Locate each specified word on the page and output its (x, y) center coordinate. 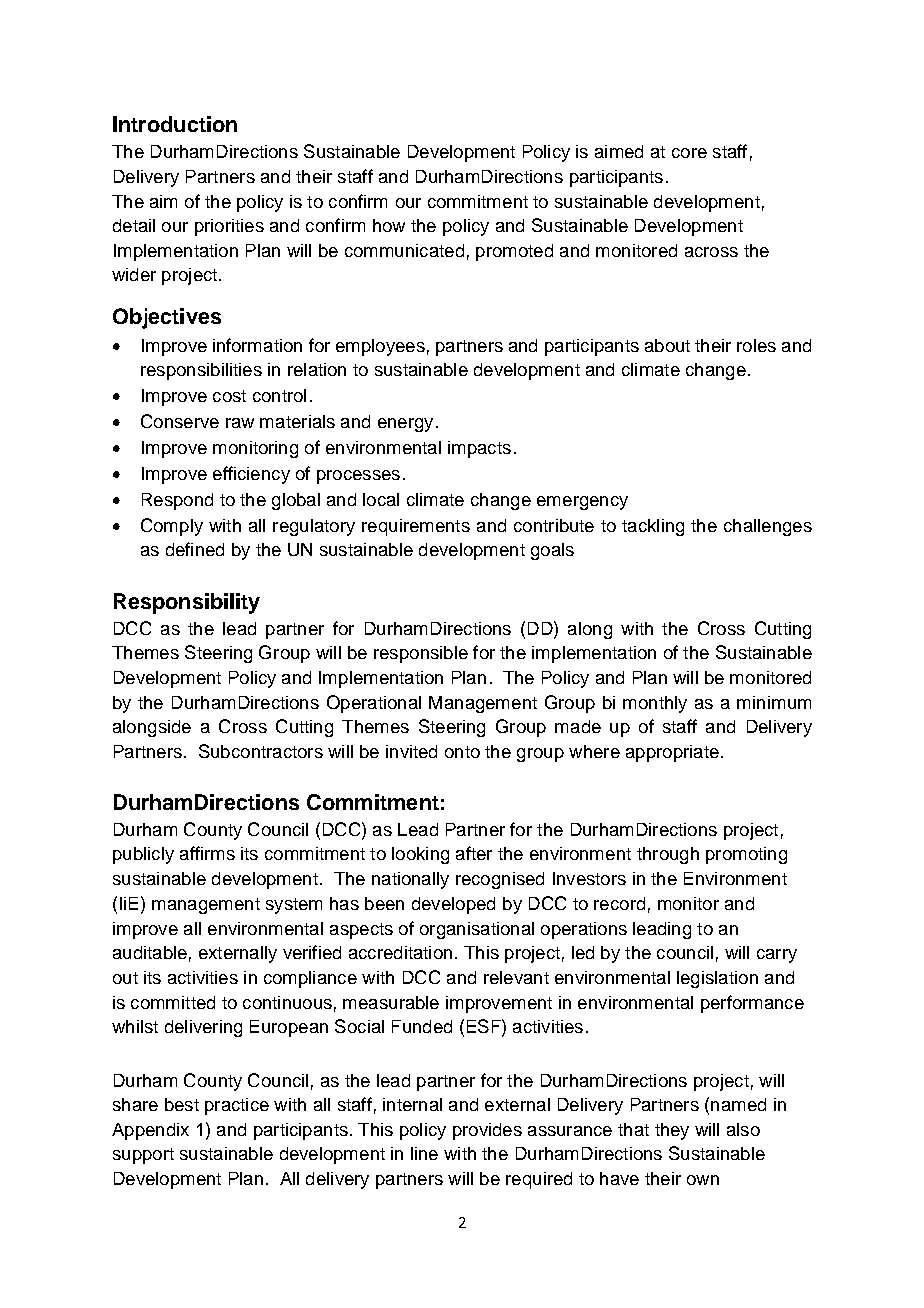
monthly (655, 704)
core (689, 153)
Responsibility (187, 603)
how (389, 225)
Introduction (175, 124)
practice (237, 1106)
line (424, 1153)
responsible (421, 654)
